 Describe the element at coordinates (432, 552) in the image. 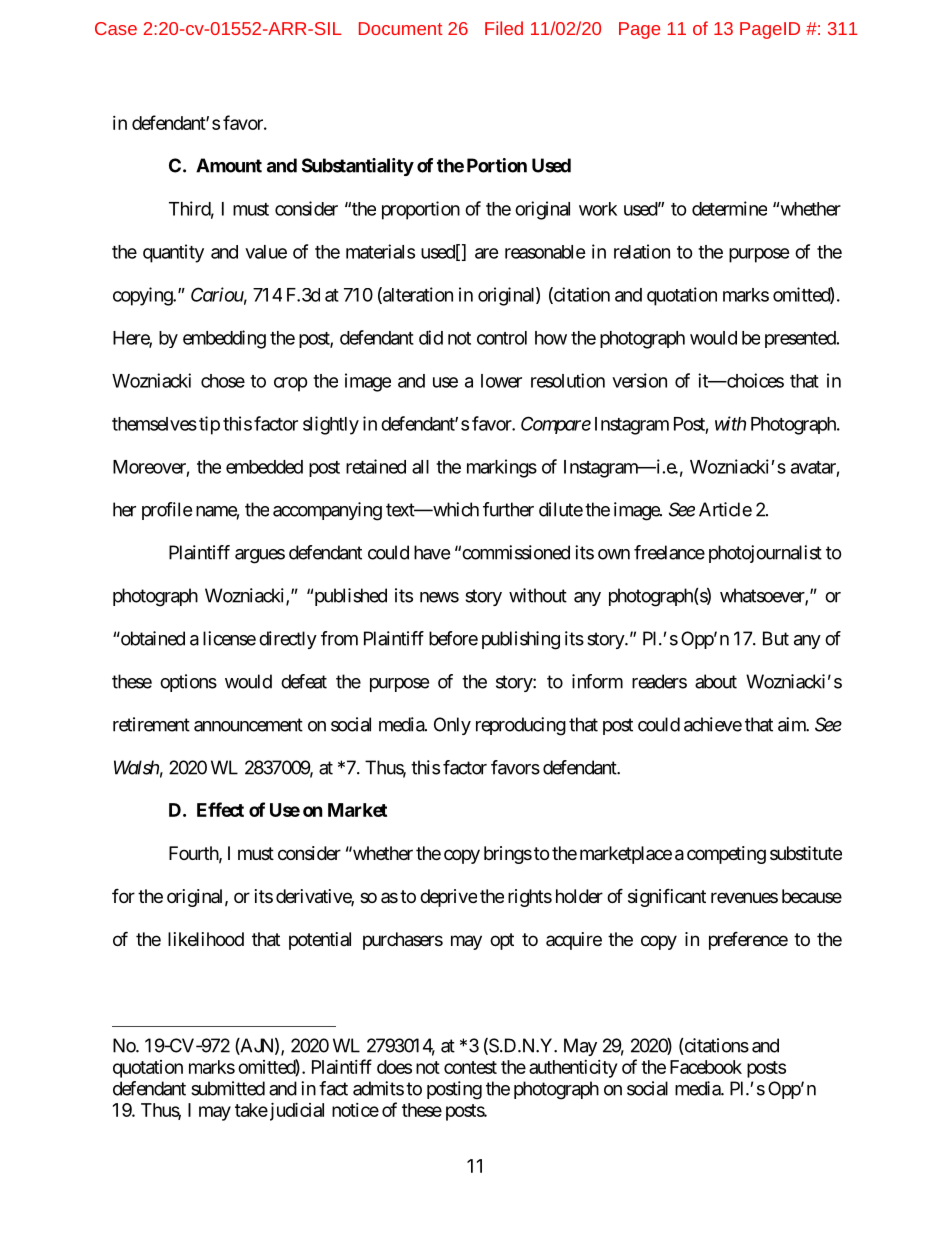

I see `have` at that location.
